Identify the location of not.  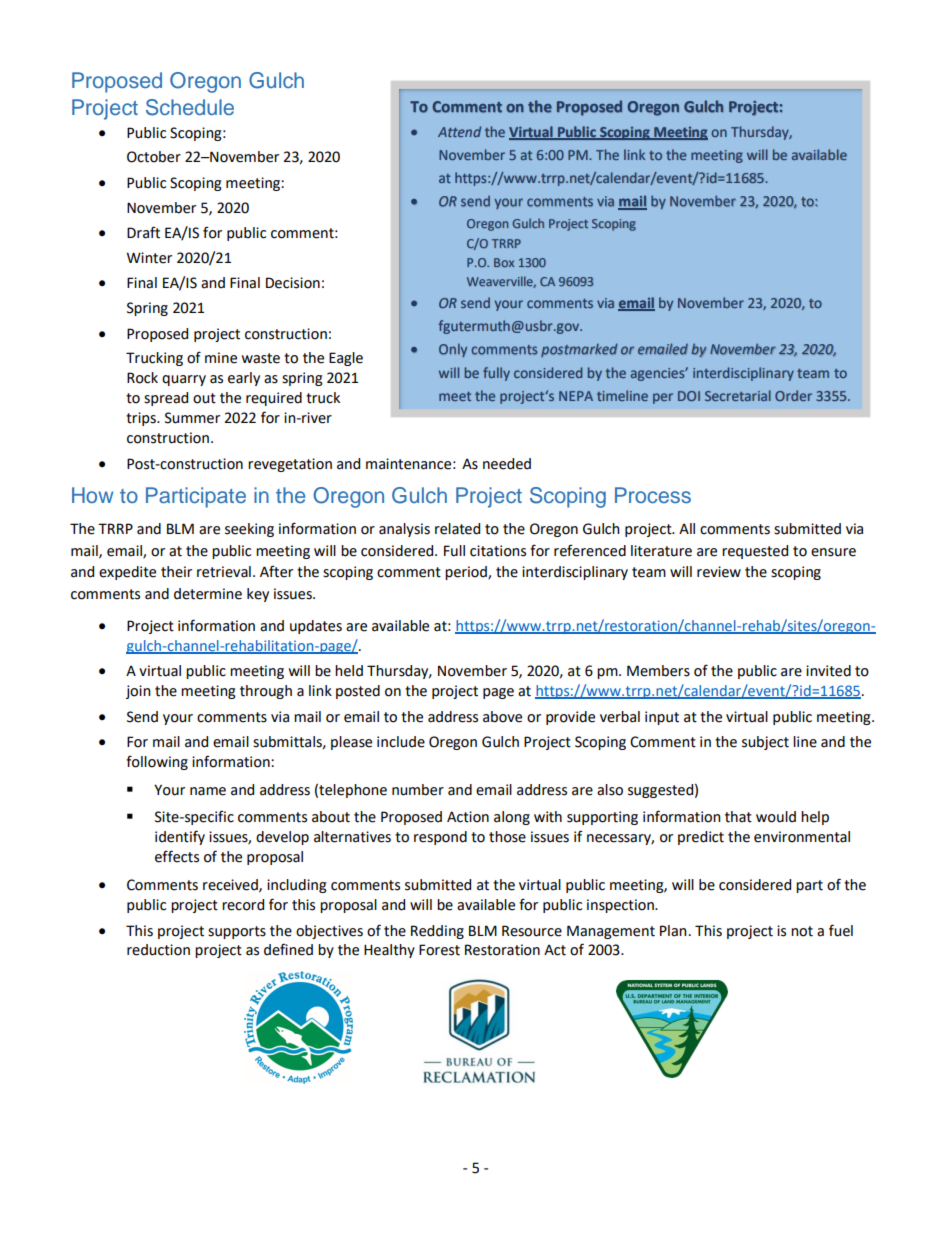
(802, 931).
